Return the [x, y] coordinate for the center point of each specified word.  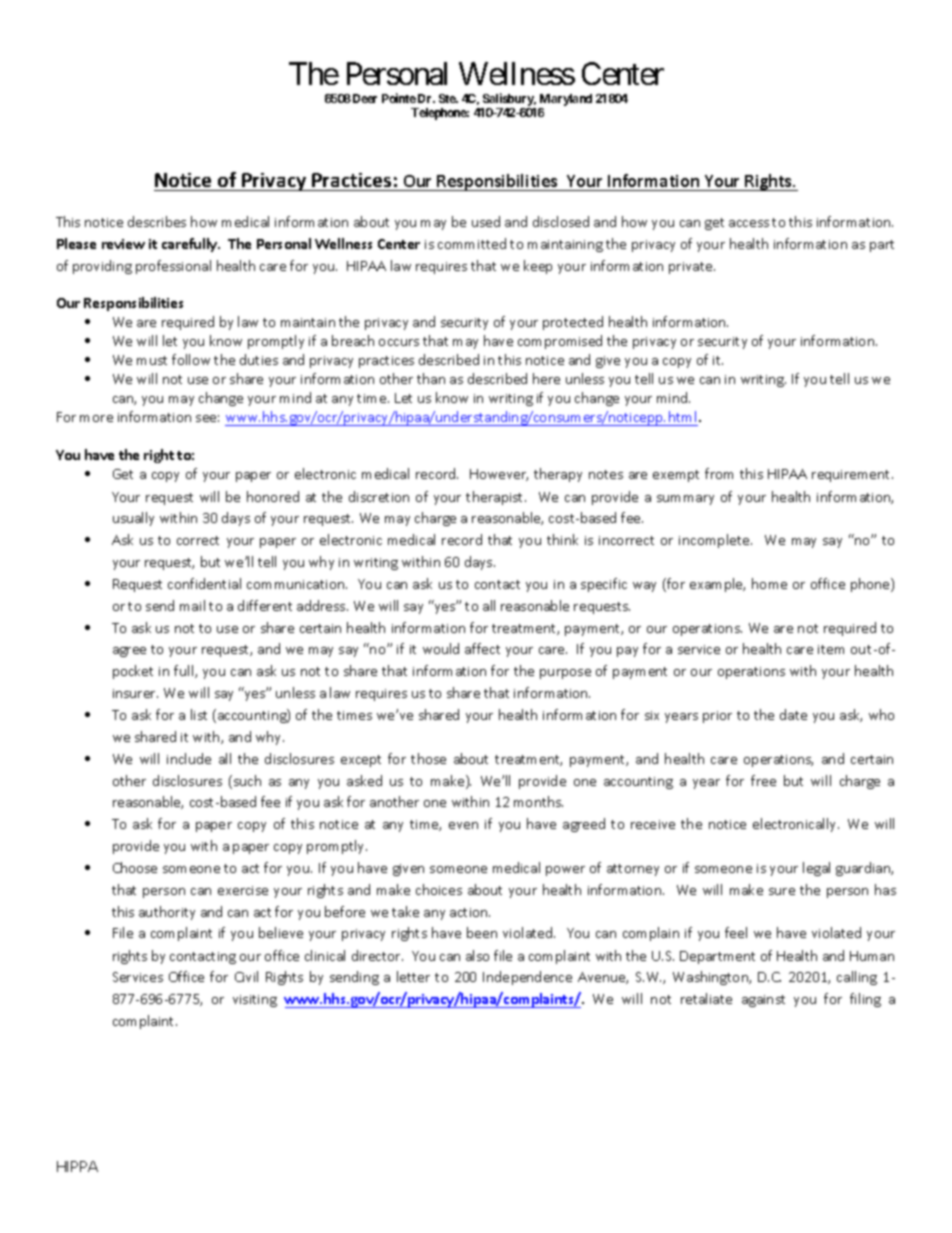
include [189, 758]
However [499, 475]
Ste [448, 98]
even [463, 825]
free [763, 780]
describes [157, 221]
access [749, 223]
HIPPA [77, 1166]
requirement [852, 476]
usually [133, 519]
